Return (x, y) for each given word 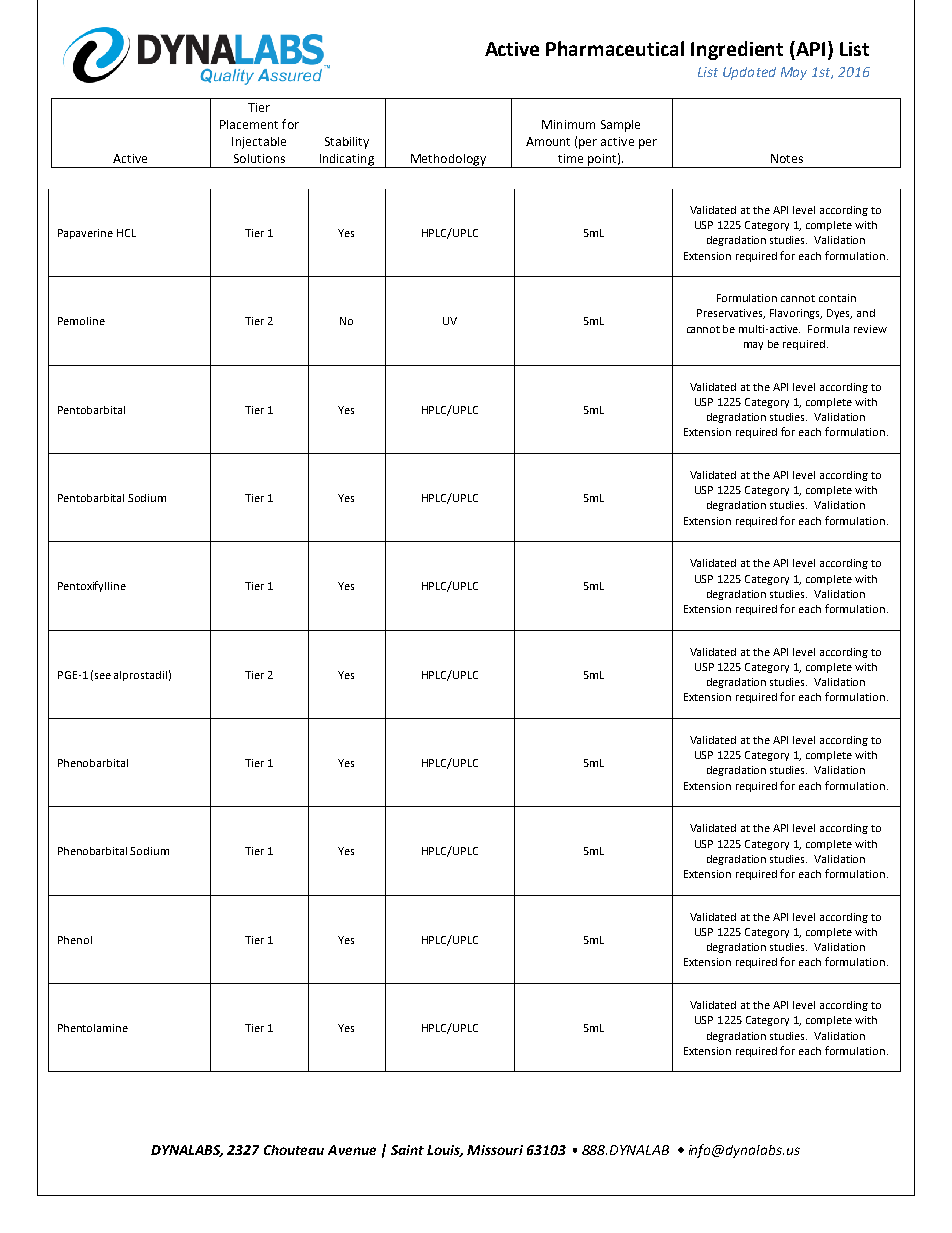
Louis (445, 1151)
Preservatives (731, 314)
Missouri (495, 1150)
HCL (126, 233)
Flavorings (796, 314)
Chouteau (294, 1150)
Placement (249, 124)
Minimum (568, 124)
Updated (749, 73)
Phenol (75, 940)
